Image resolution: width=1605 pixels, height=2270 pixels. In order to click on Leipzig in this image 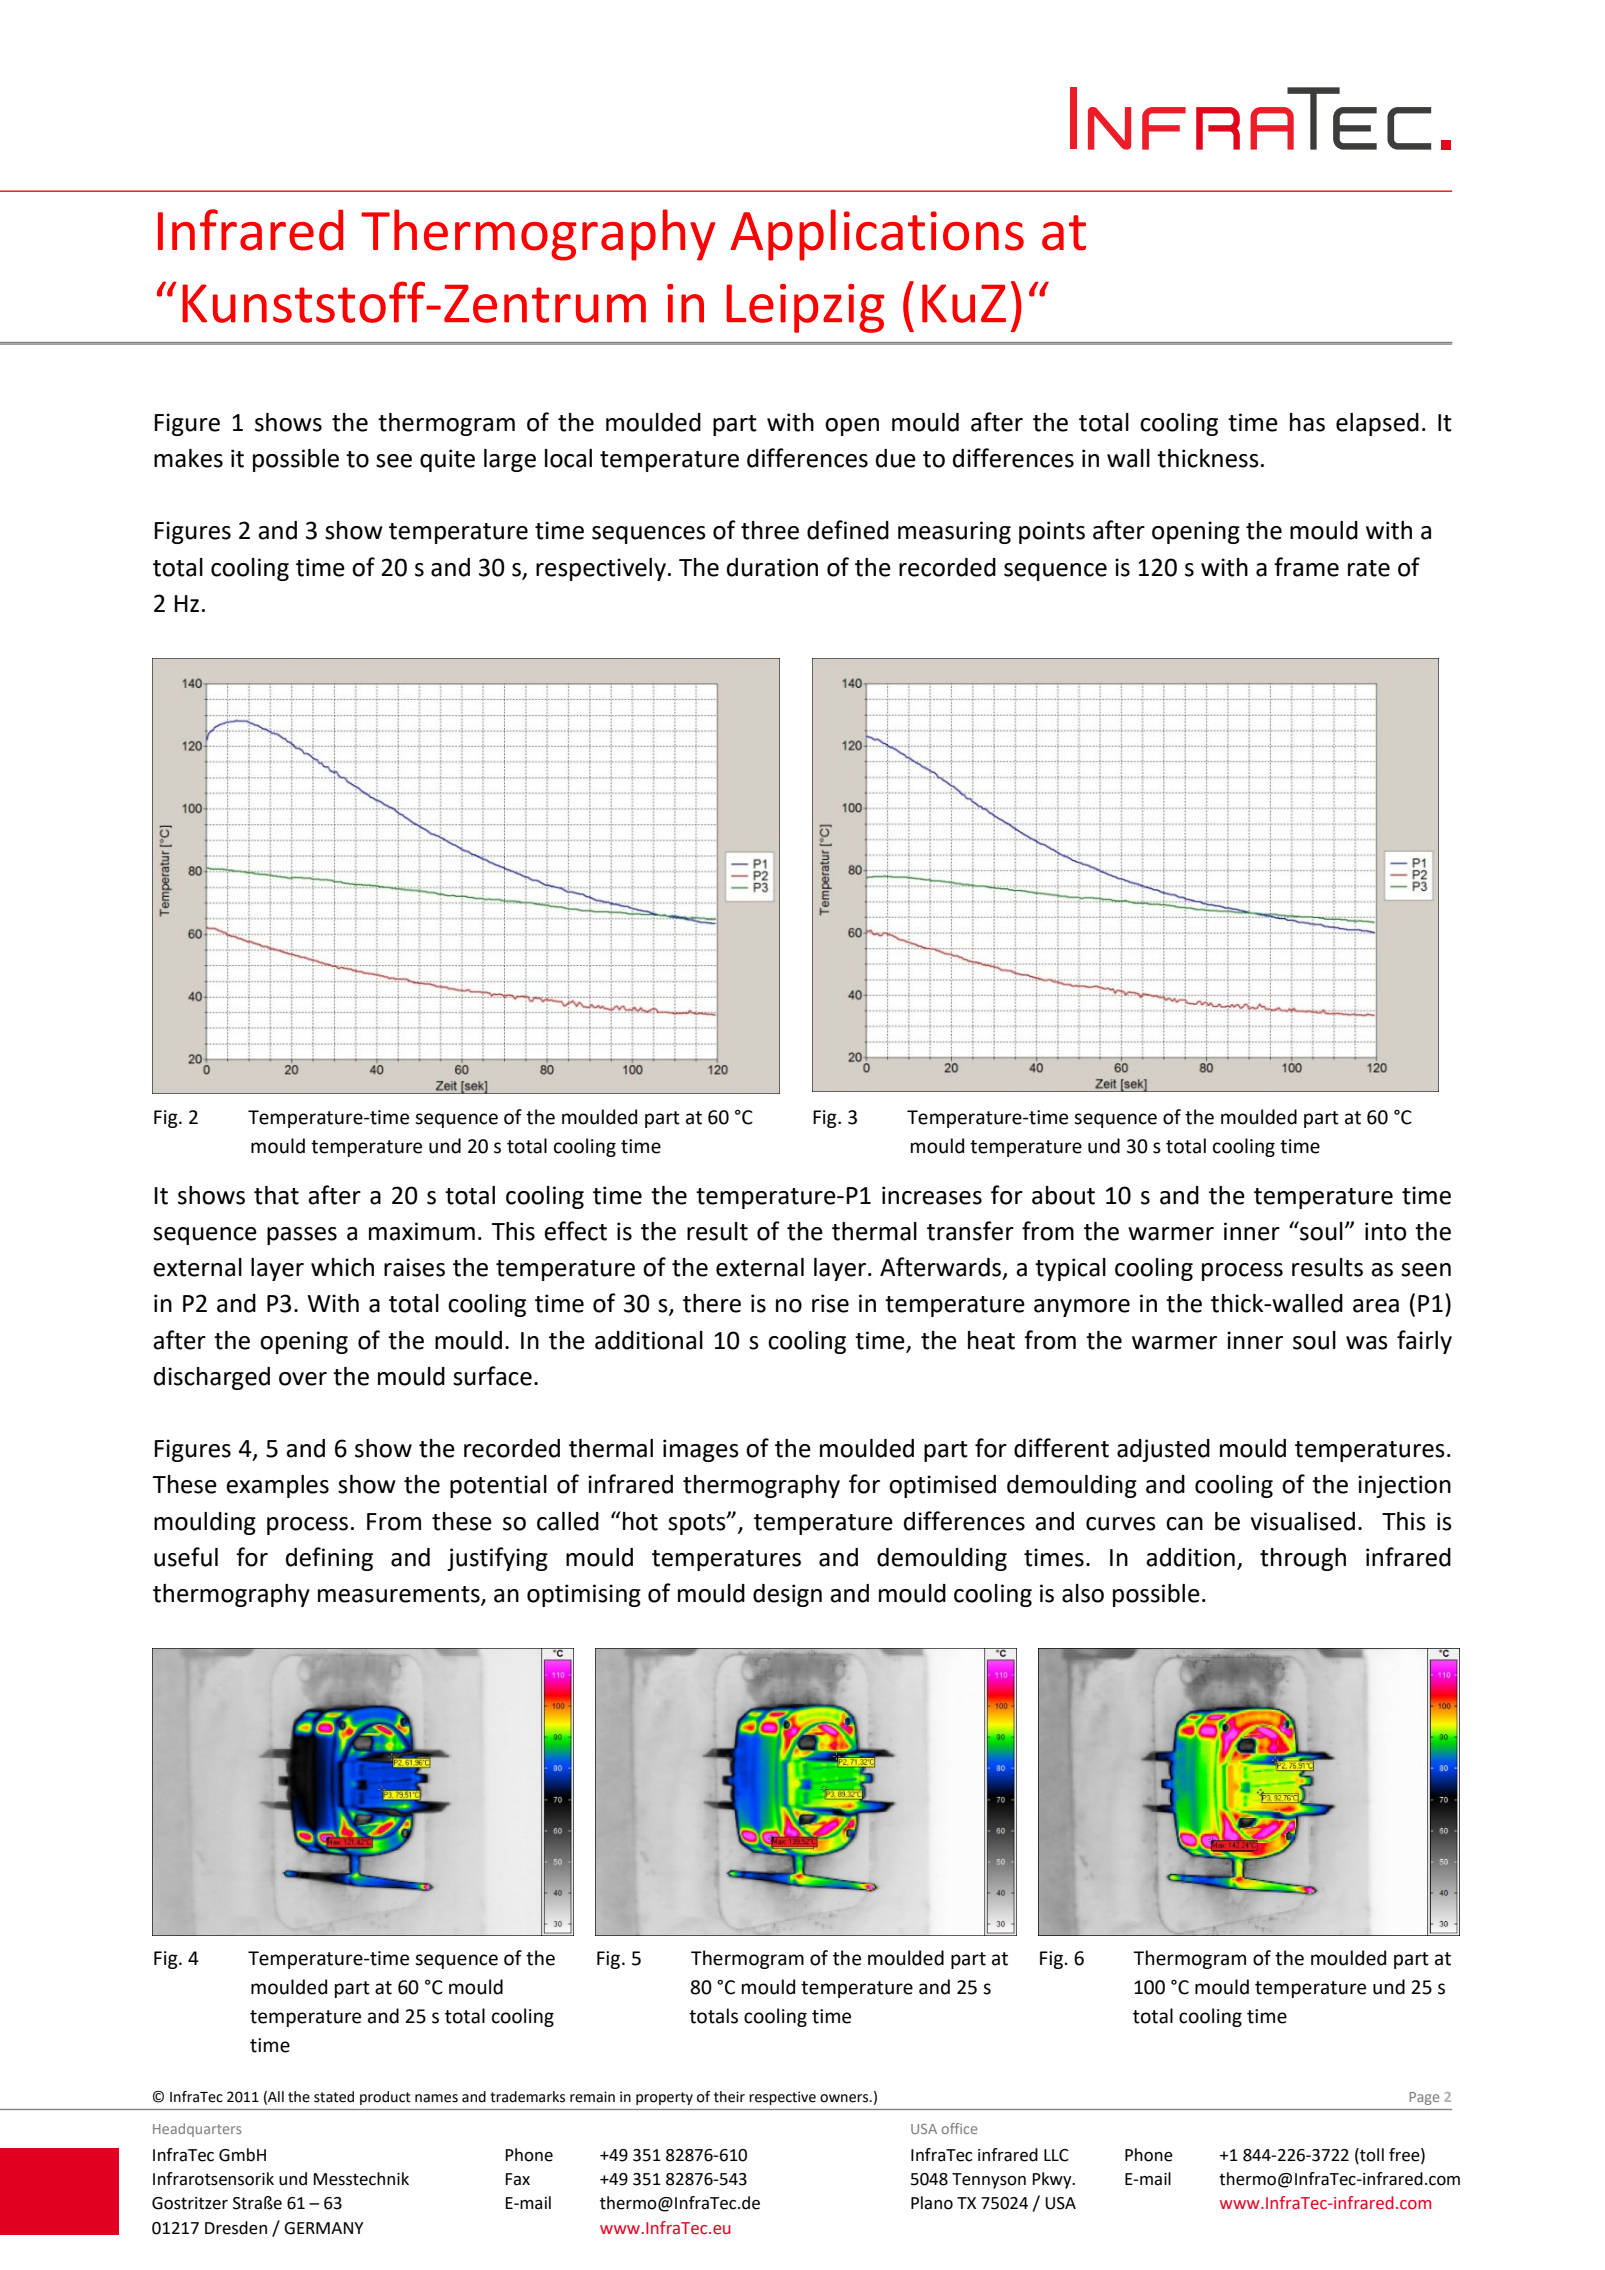, I will do `click(805, 308)`.
